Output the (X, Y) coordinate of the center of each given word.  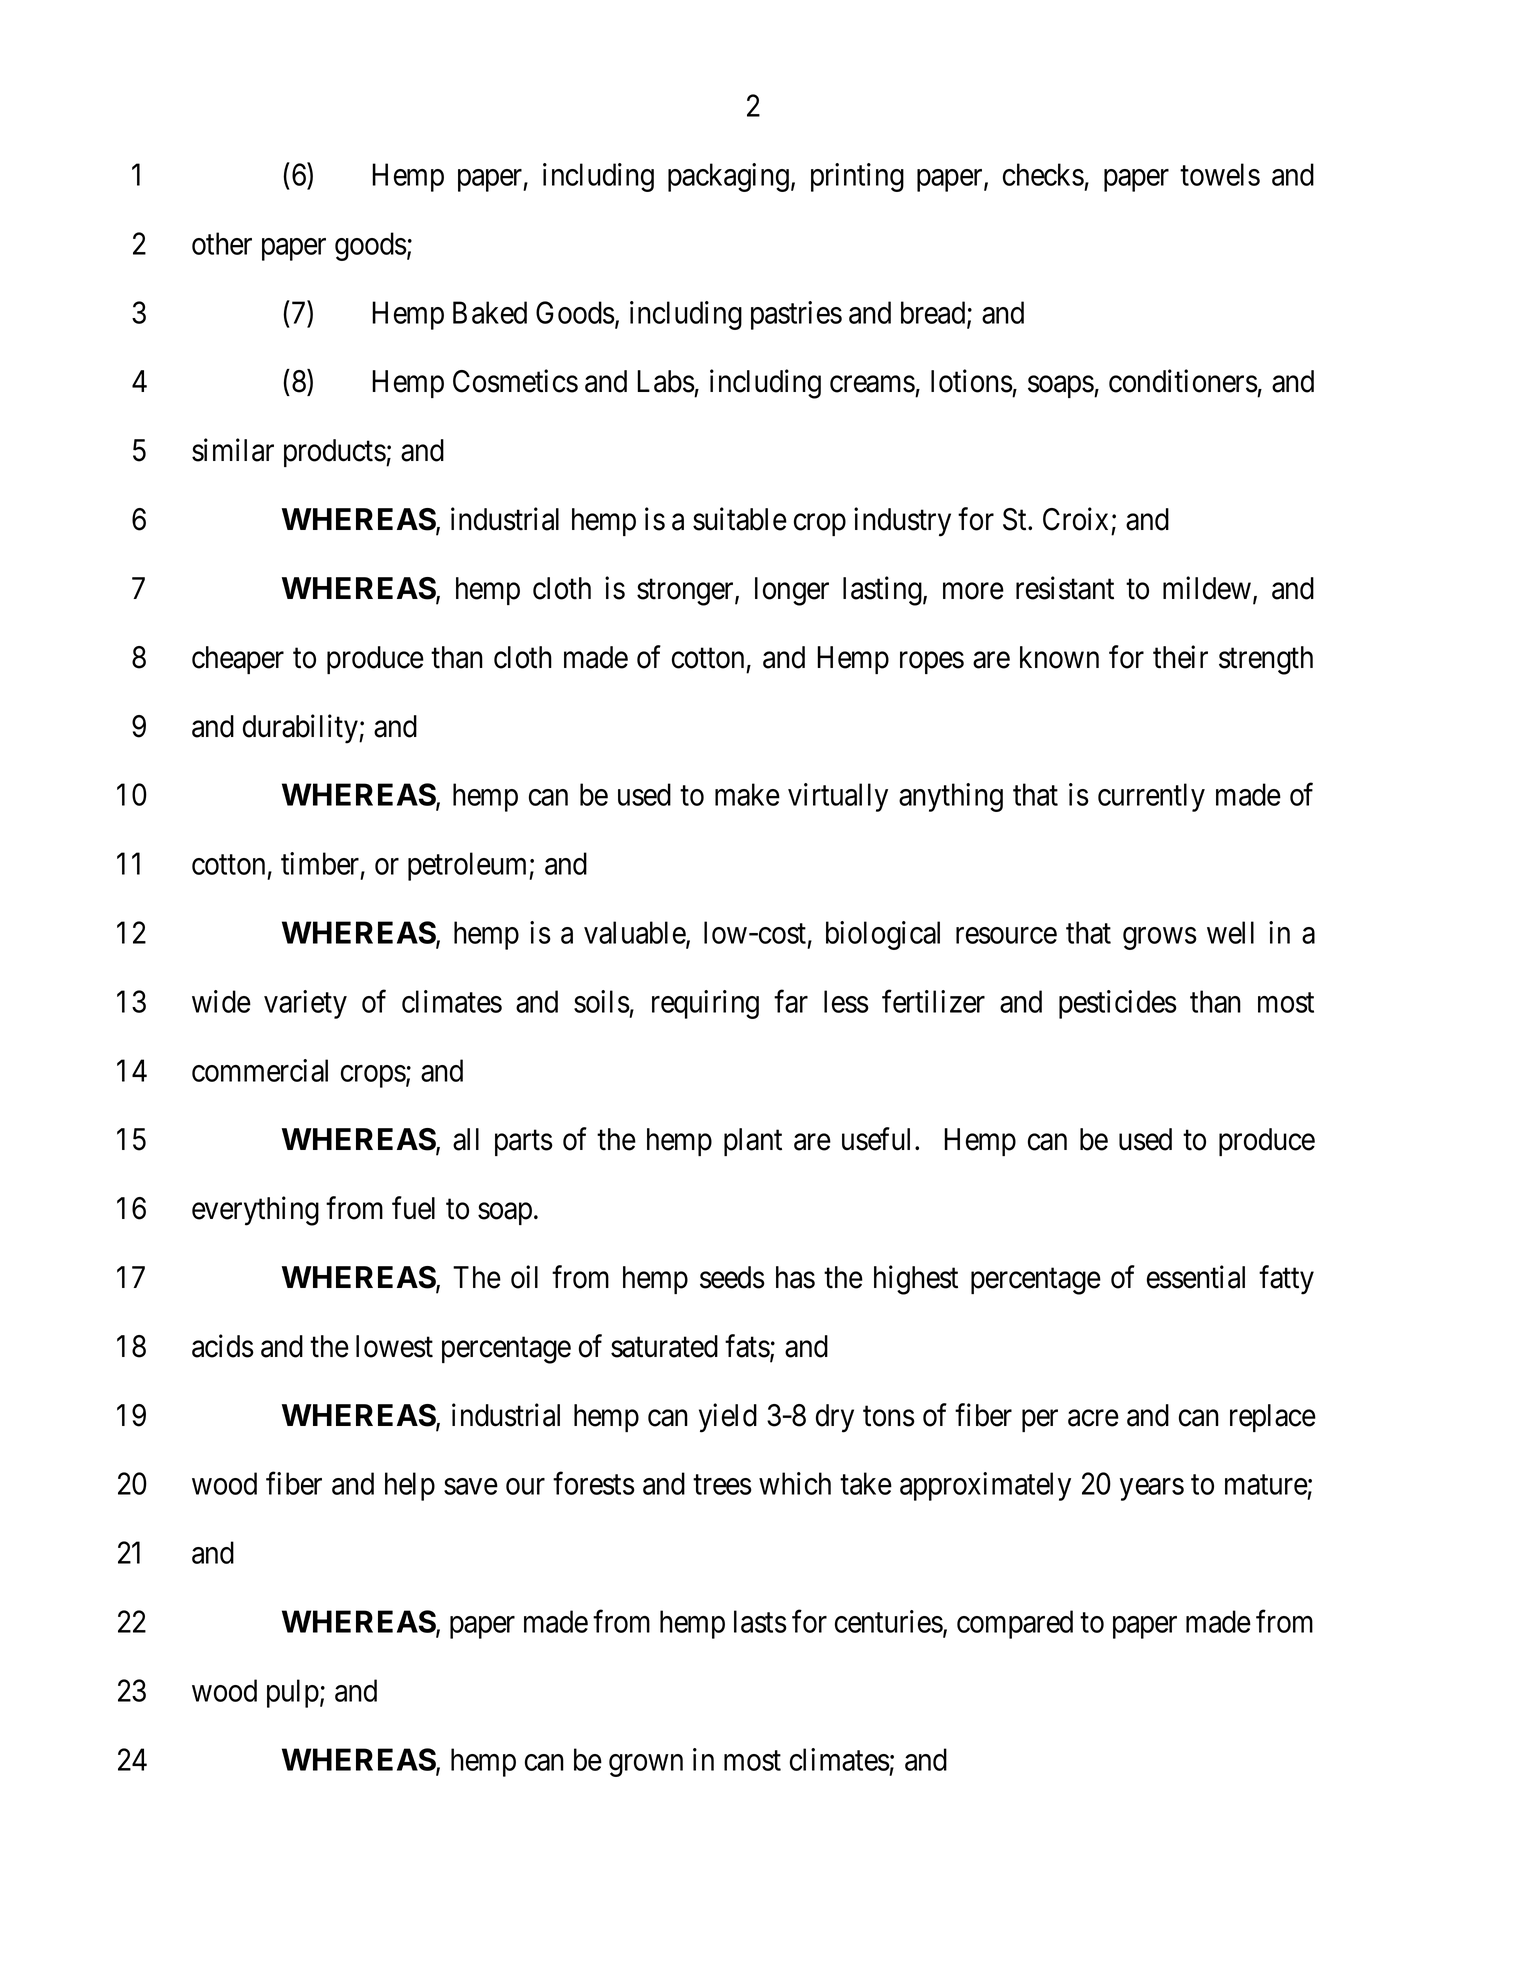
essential (1196, 1277)
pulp (293, 1693)
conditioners (1183, 381)
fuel (413, 1208)
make (747, 794)
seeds (732, 1277)
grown (646, 1765)
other (222, 243)
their (1180, 657)
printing (857, 177)
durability (301, 729)
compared (1015, 1624)
